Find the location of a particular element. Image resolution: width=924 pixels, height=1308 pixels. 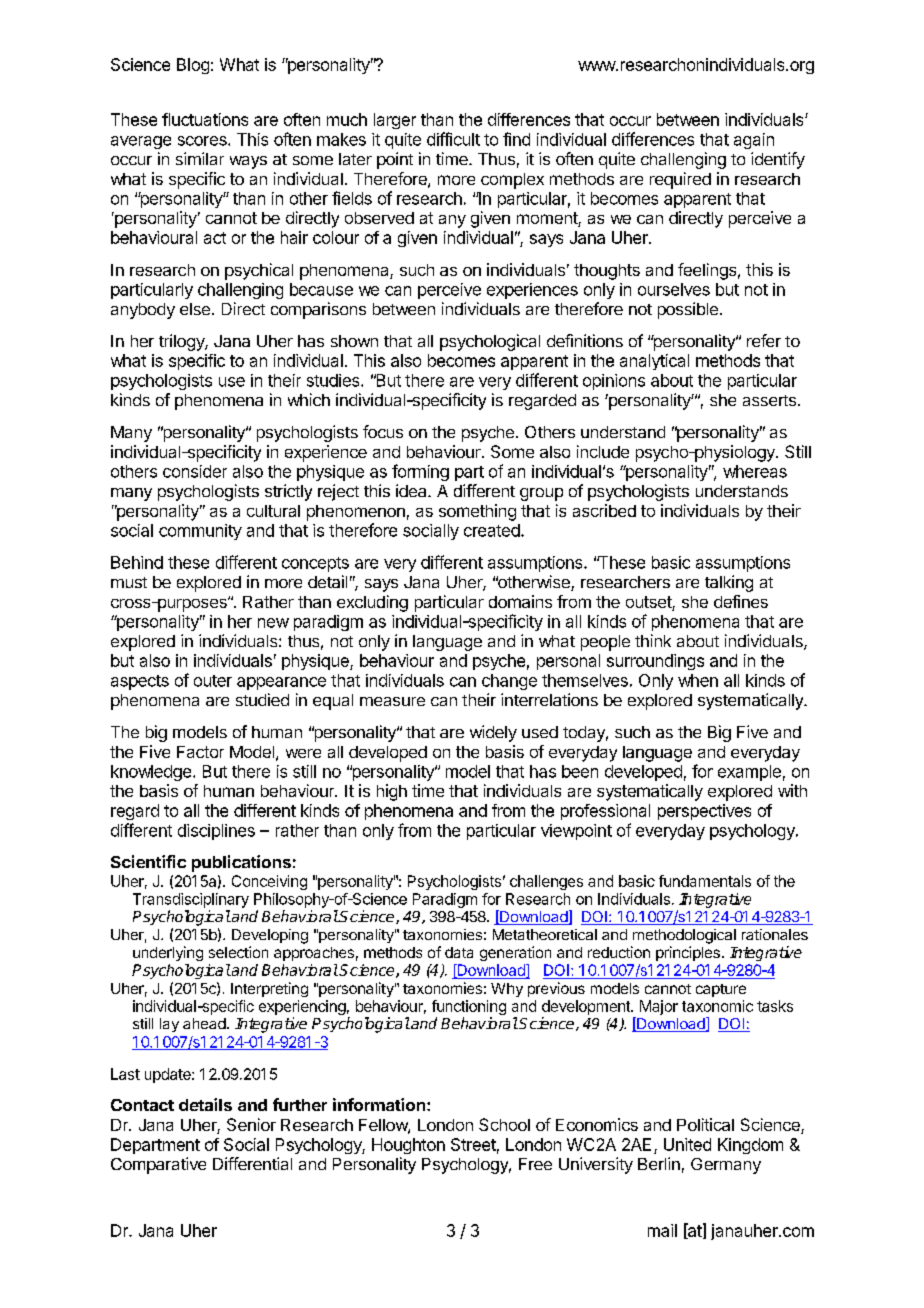

methodological is located at coordinates (684, 936).
